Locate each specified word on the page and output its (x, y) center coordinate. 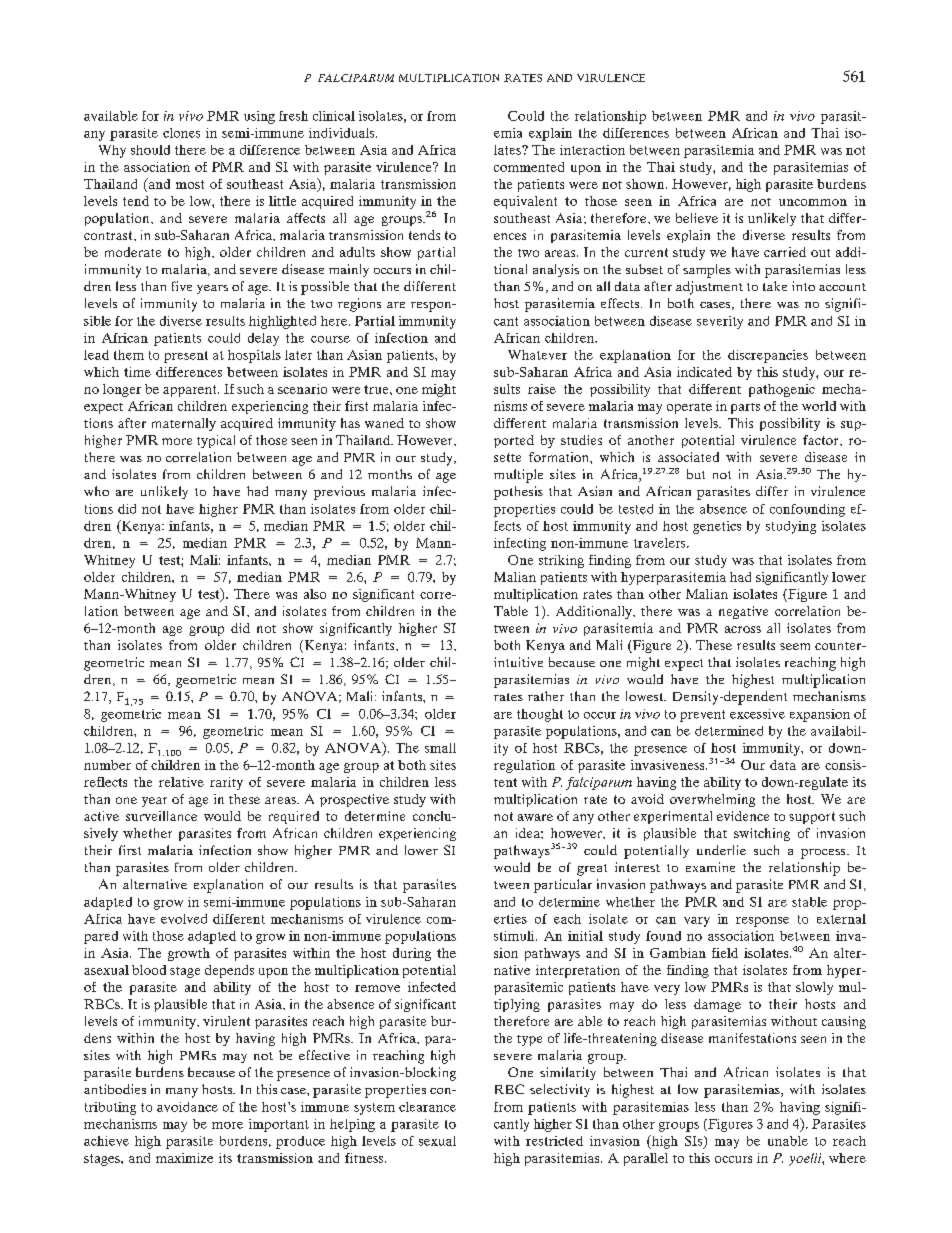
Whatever (537, 355)
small (440, 748)
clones (181, 133)
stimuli (515, 936)
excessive (757, 714)
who (96, 491)
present (186, 357)
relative (181, 782)
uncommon (813, 202)
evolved (184, 919)
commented (529, 167)
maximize (184, 1158)
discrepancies (768, 356)
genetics (717, 527)
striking (561, 561)
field (725, 953)
